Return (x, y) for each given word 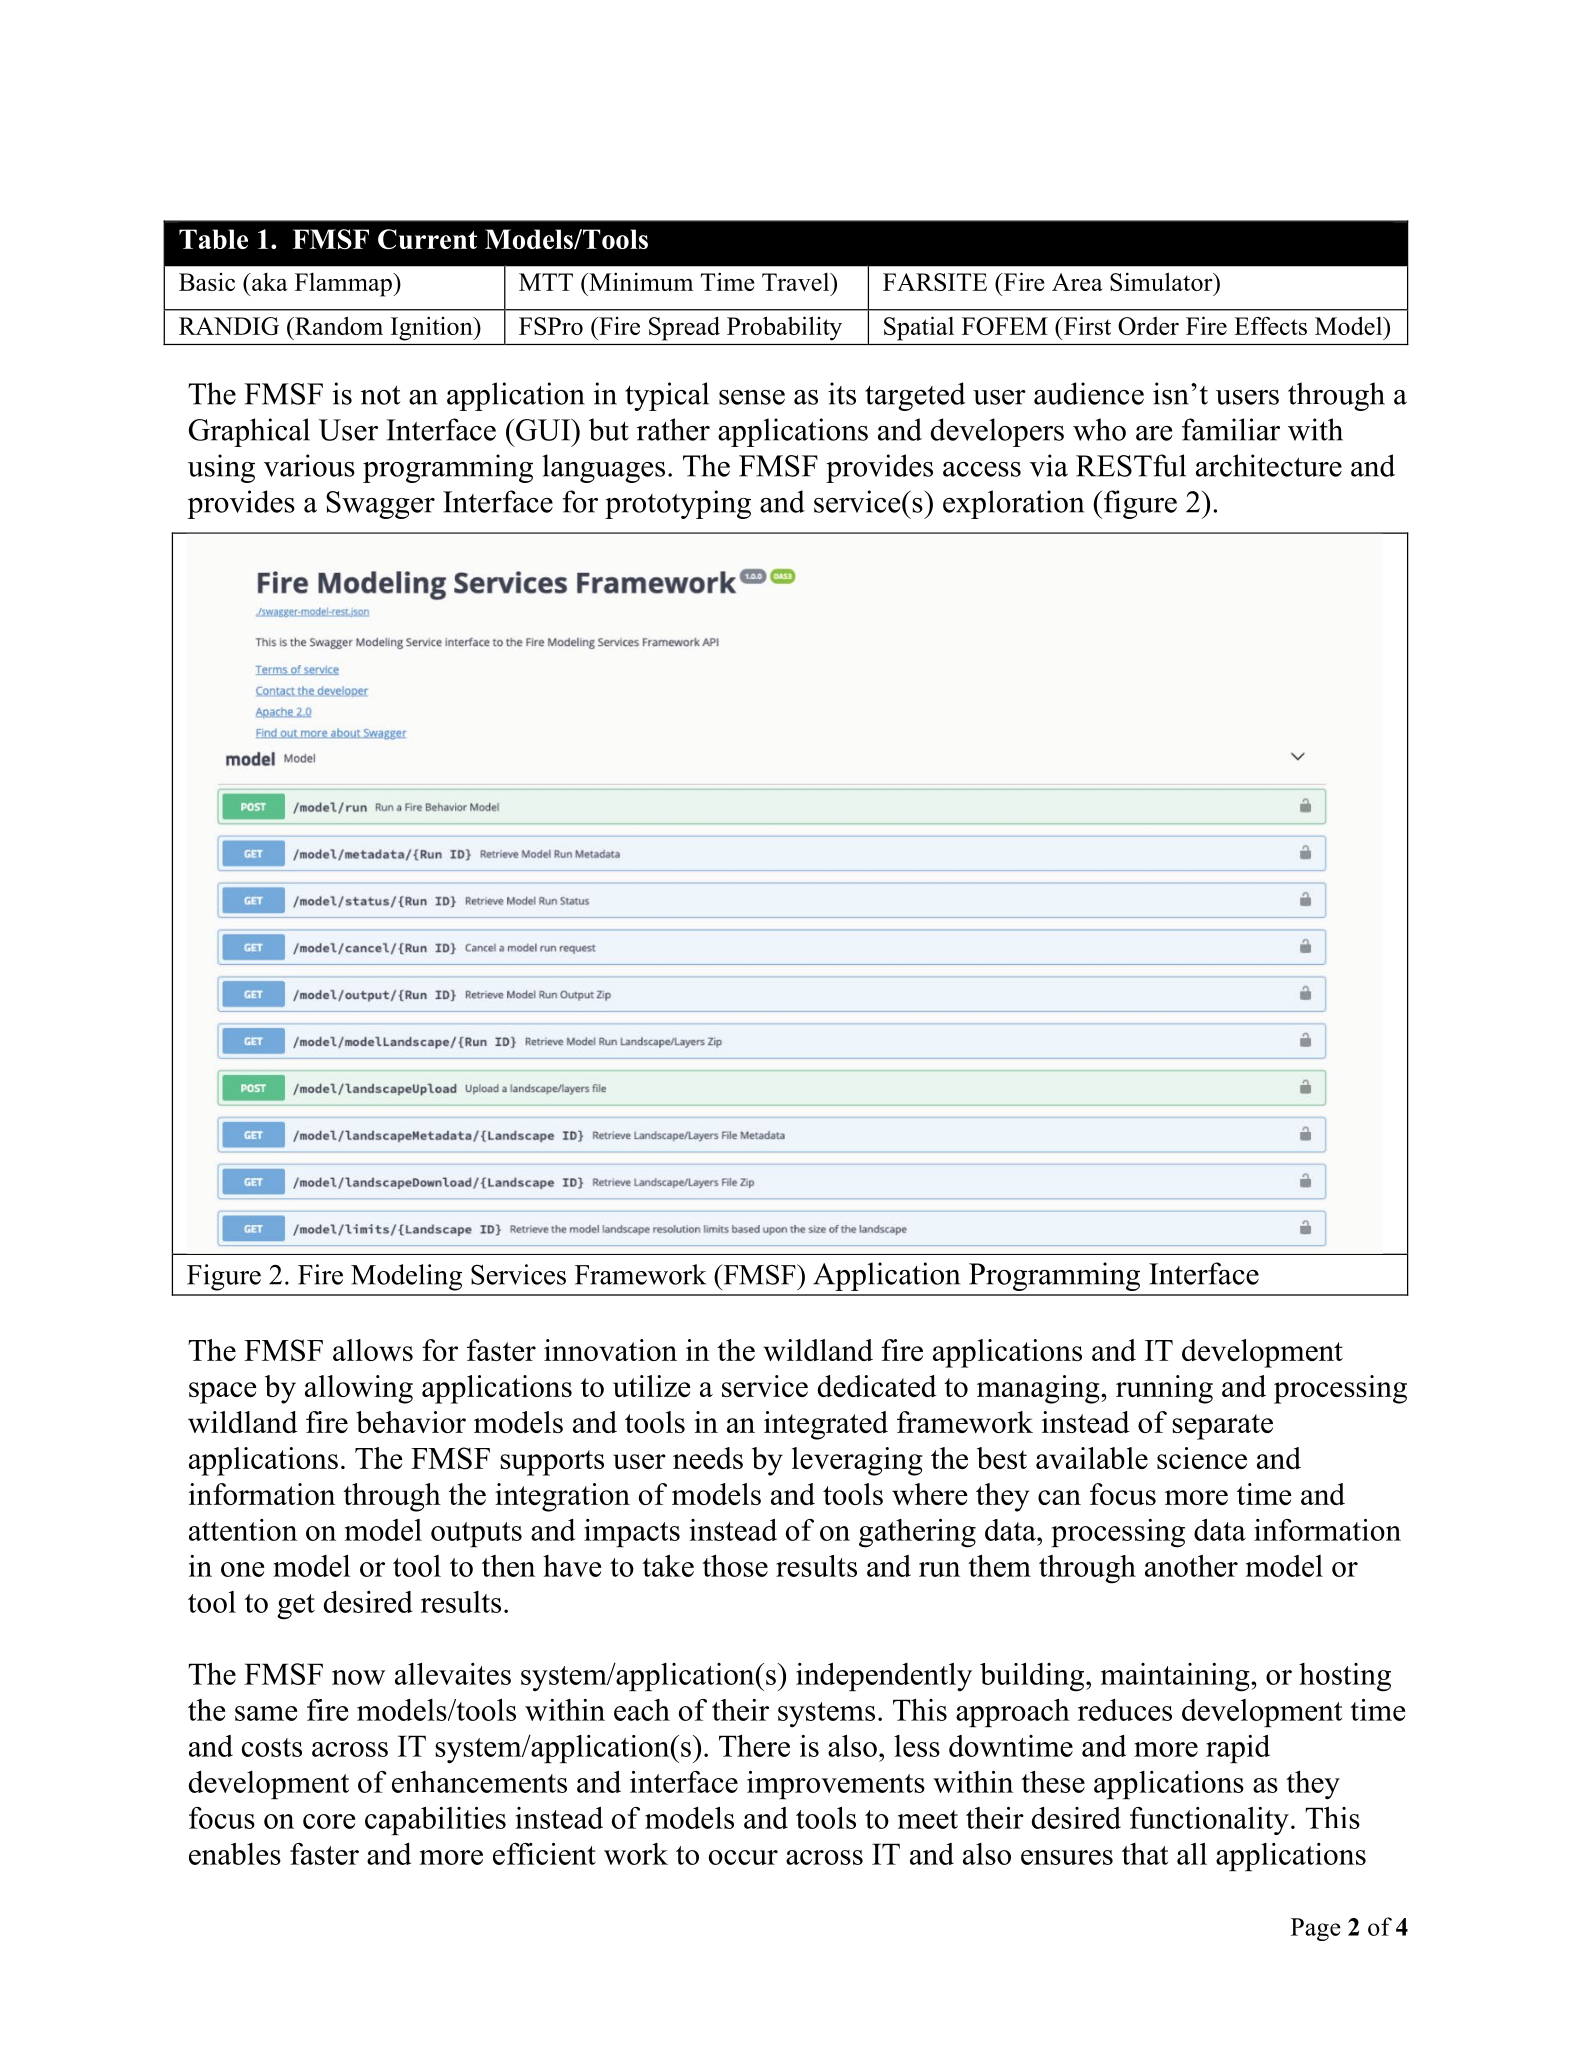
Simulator (1162, 281)
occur (743, 1857)
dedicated (877, 1386)
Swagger (380, 505)
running (1164, 1389)
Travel (797, 282)
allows (373, 1350)
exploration (1013, 504)
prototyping (678, 504)
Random (338, 325)
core (329, 1821)
